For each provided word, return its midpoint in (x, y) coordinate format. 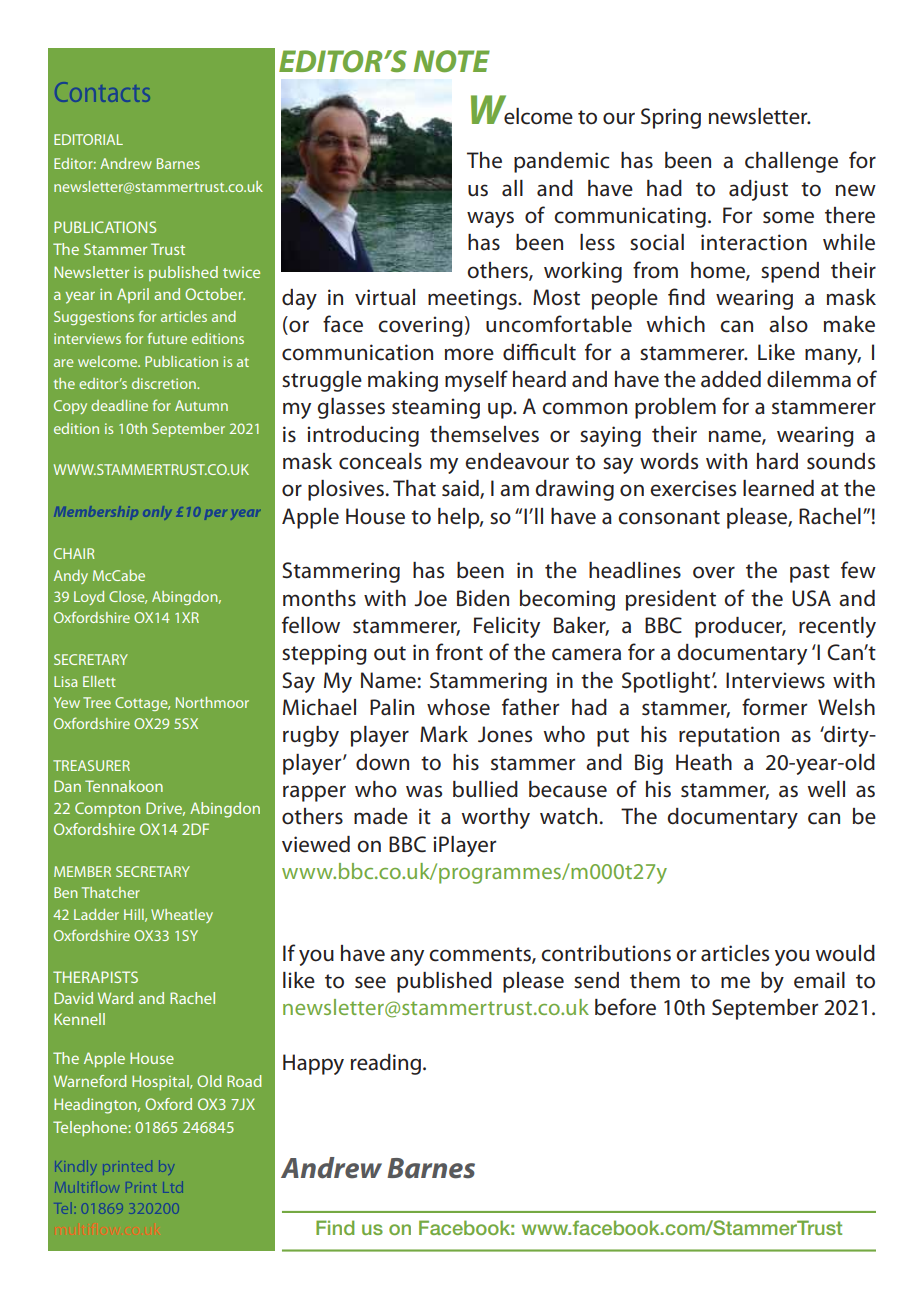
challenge (791, 162)
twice (241, 272)
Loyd (89, 598)
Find (335, 1227)
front (459, 651)
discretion (165, 383)
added (731, 379)
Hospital (161, 1082)
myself (476, 381)
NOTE (451, 61)
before (625, 1007)
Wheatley (182, 916)
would (845, 953)
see (370, 982)
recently (837, 627)
